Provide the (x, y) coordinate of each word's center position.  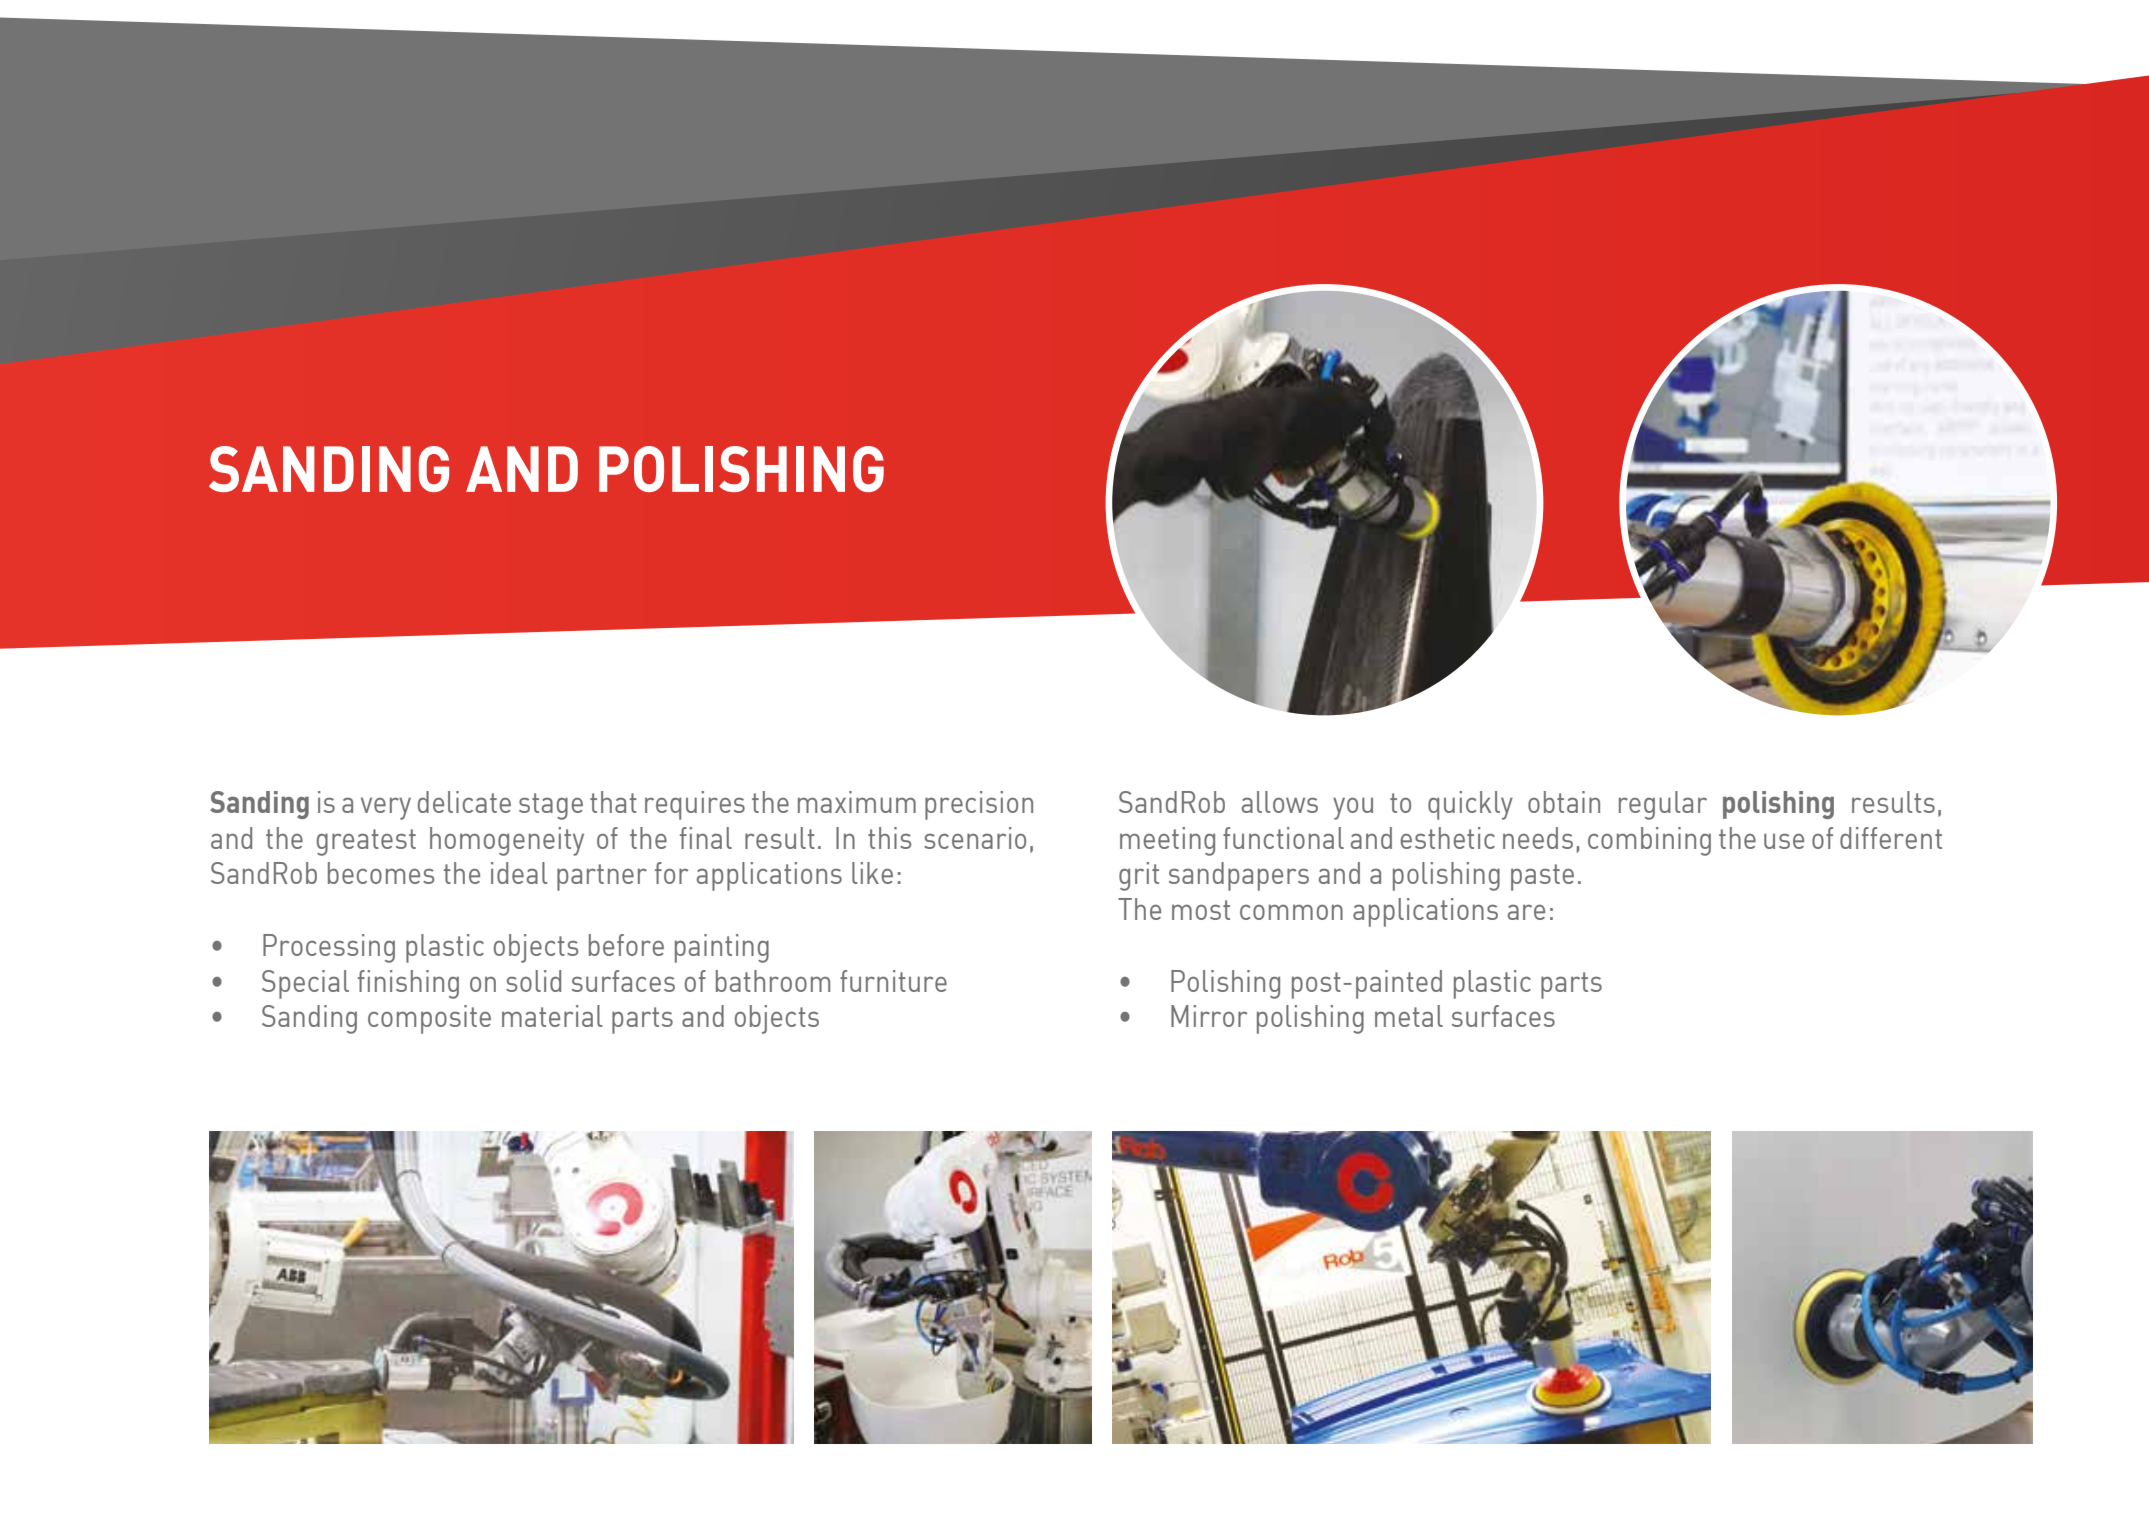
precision (979, 805)
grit (1139, 876)
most (1201, 910)
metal (1409, 1016)
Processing (329, 948)
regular (1663, 805)
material (552, 1016)
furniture (893, 981)
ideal (519, 873)
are (1526, 912)
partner (602, 877)
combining (1649, 841)
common (1291, 912)
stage (551, 806)
